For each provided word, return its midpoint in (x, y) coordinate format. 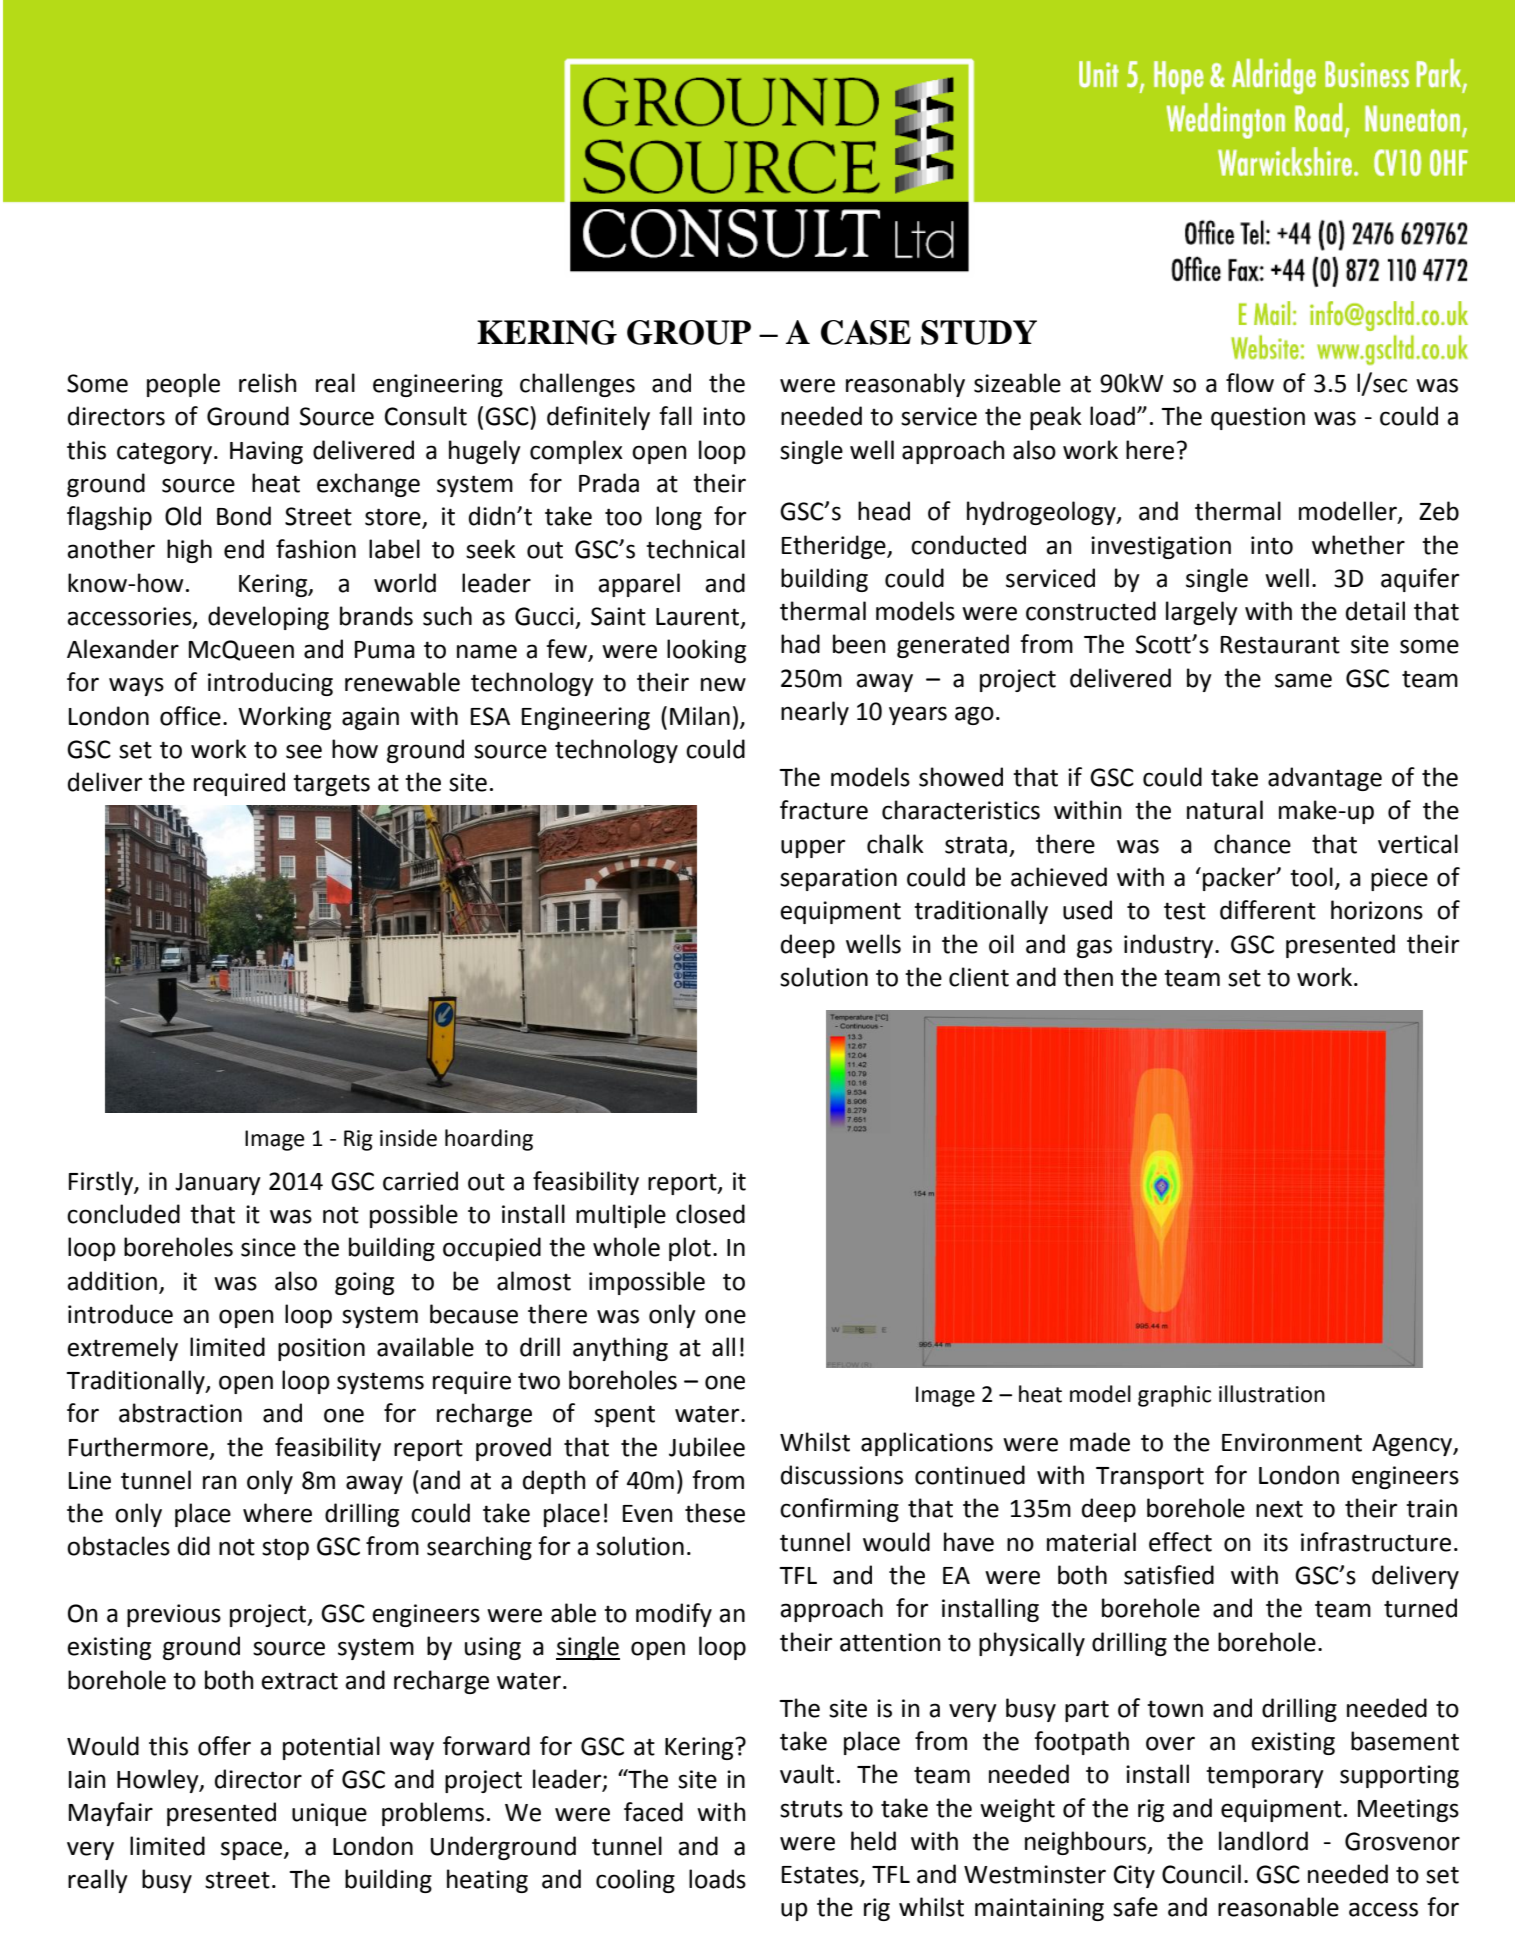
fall (675, 416)
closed (710, 1214)
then (1088, 977)
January (218, 1184)
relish (267, 383)
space (253, 1850)
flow (1250, 383)
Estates (821, 1876)
